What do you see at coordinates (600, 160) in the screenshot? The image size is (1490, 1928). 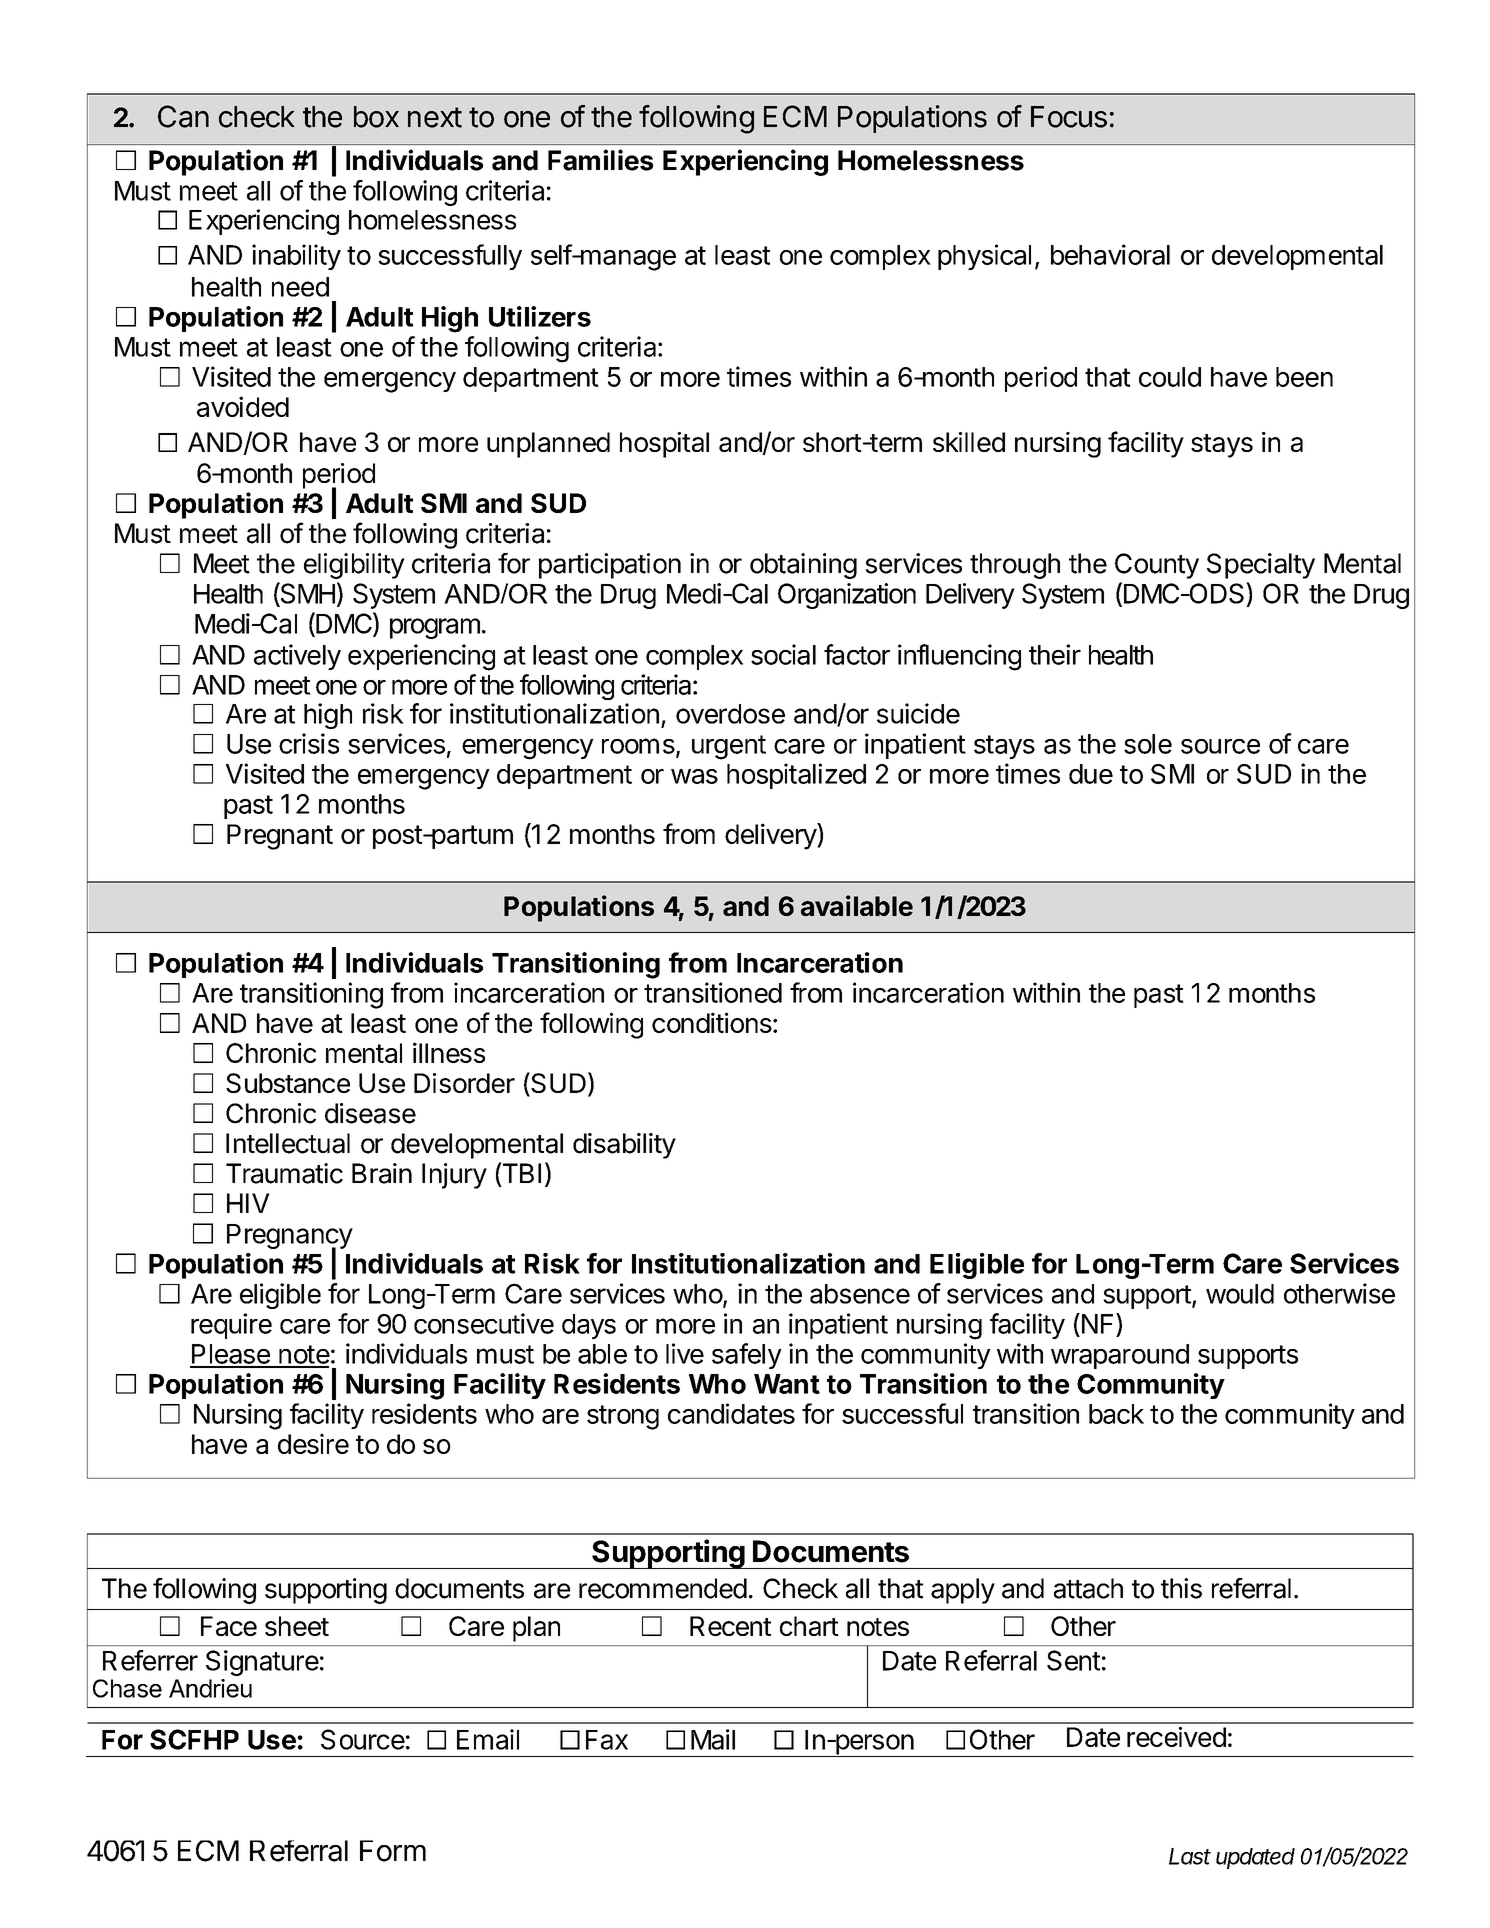 I see `Families` at bounding box center [600, 160].
